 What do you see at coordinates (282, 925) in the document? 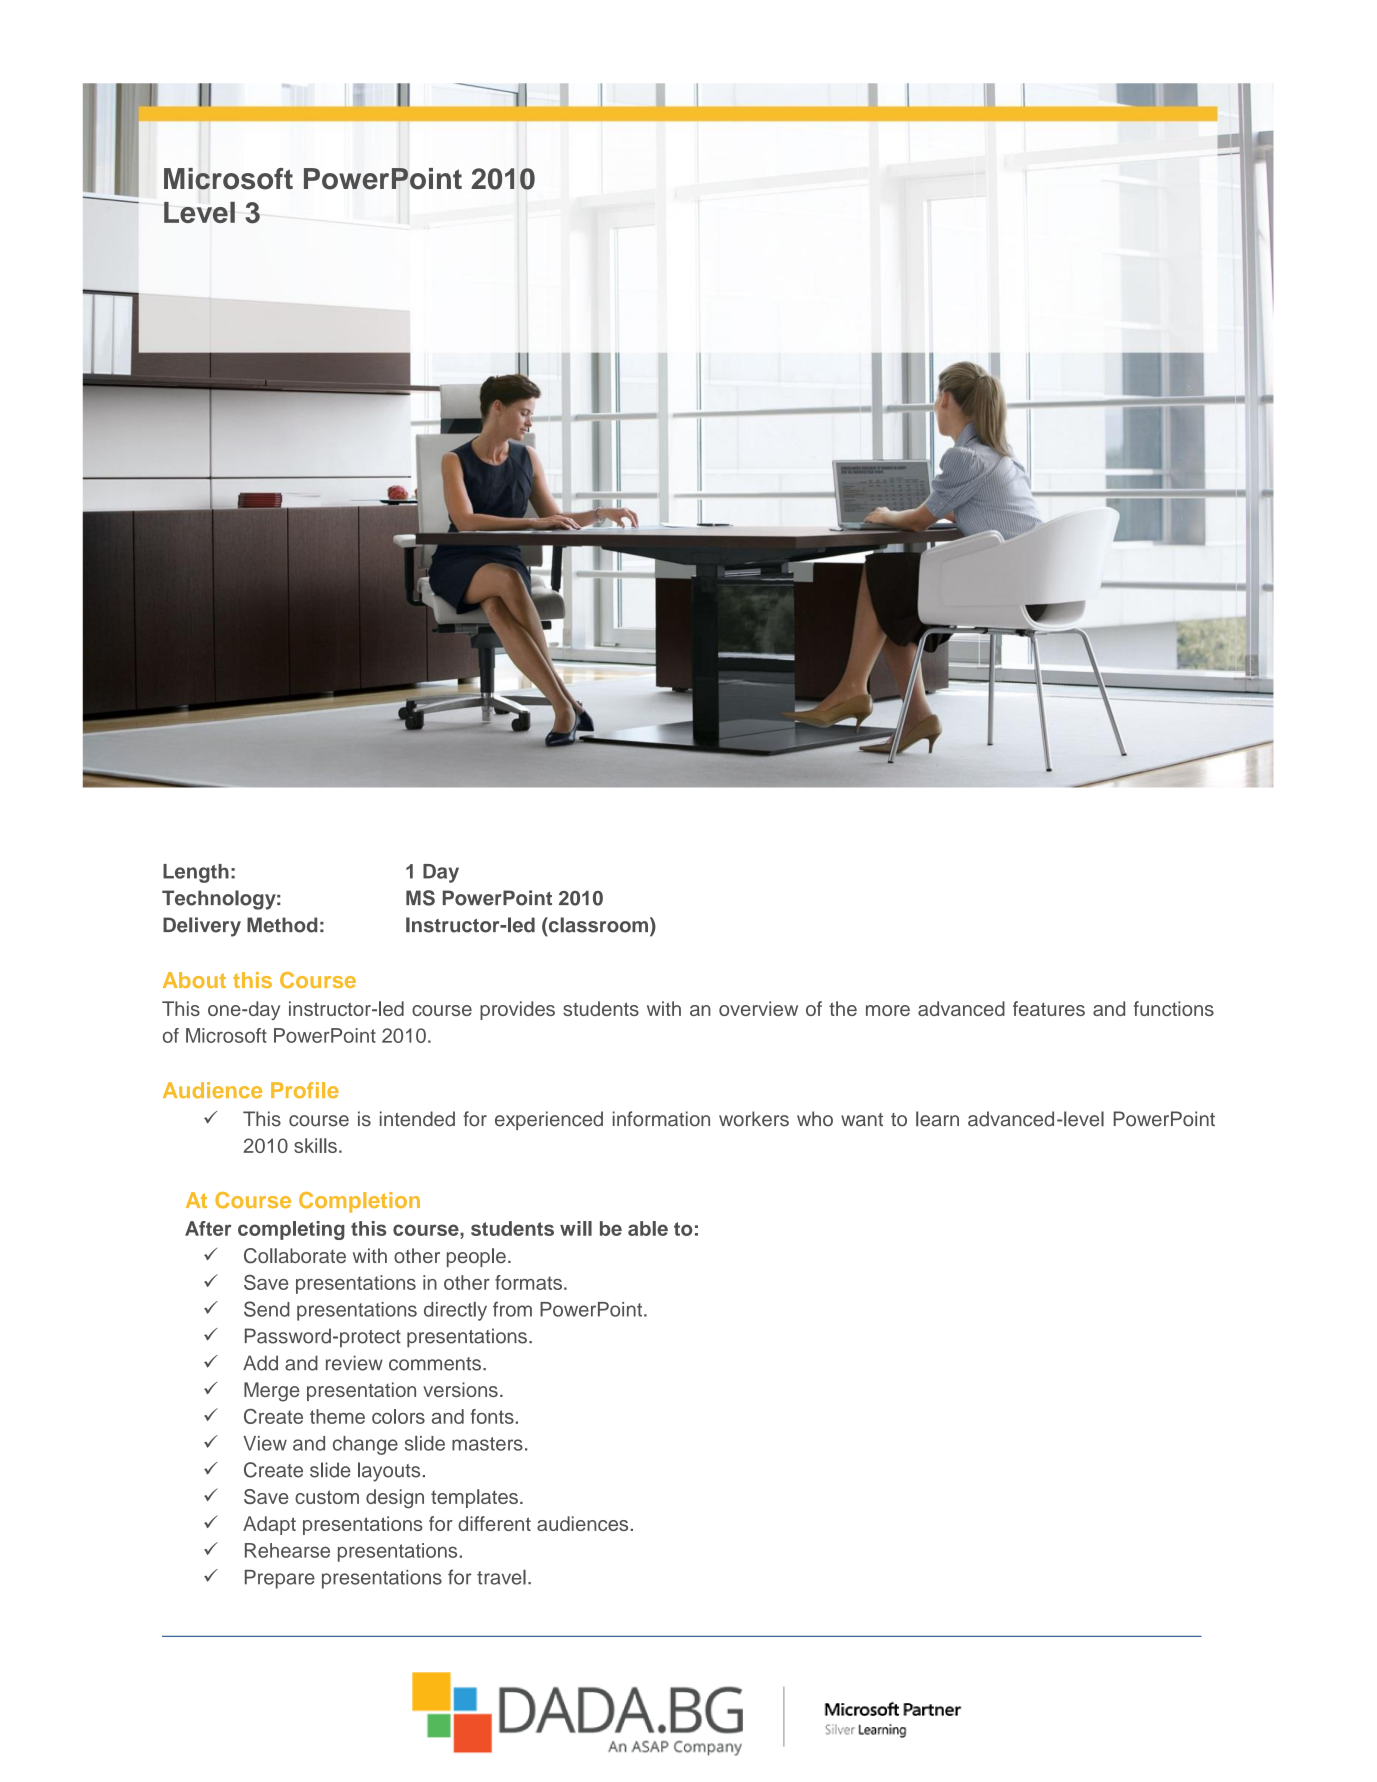
I see `Method` at bounding box center [282, 925].
